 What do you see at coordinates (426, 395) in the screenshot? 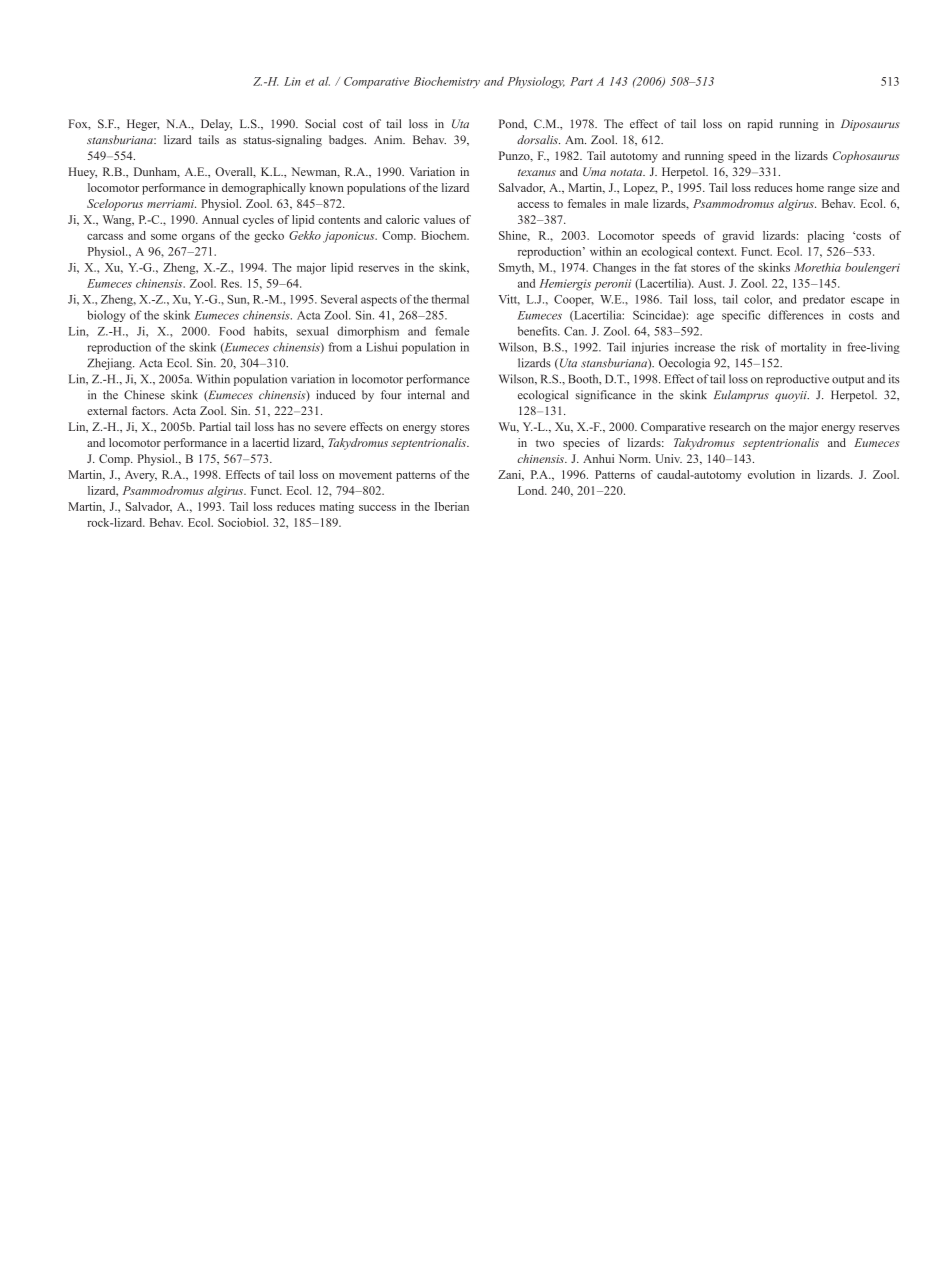
I see `internal` at bounding box center [426, 395].
